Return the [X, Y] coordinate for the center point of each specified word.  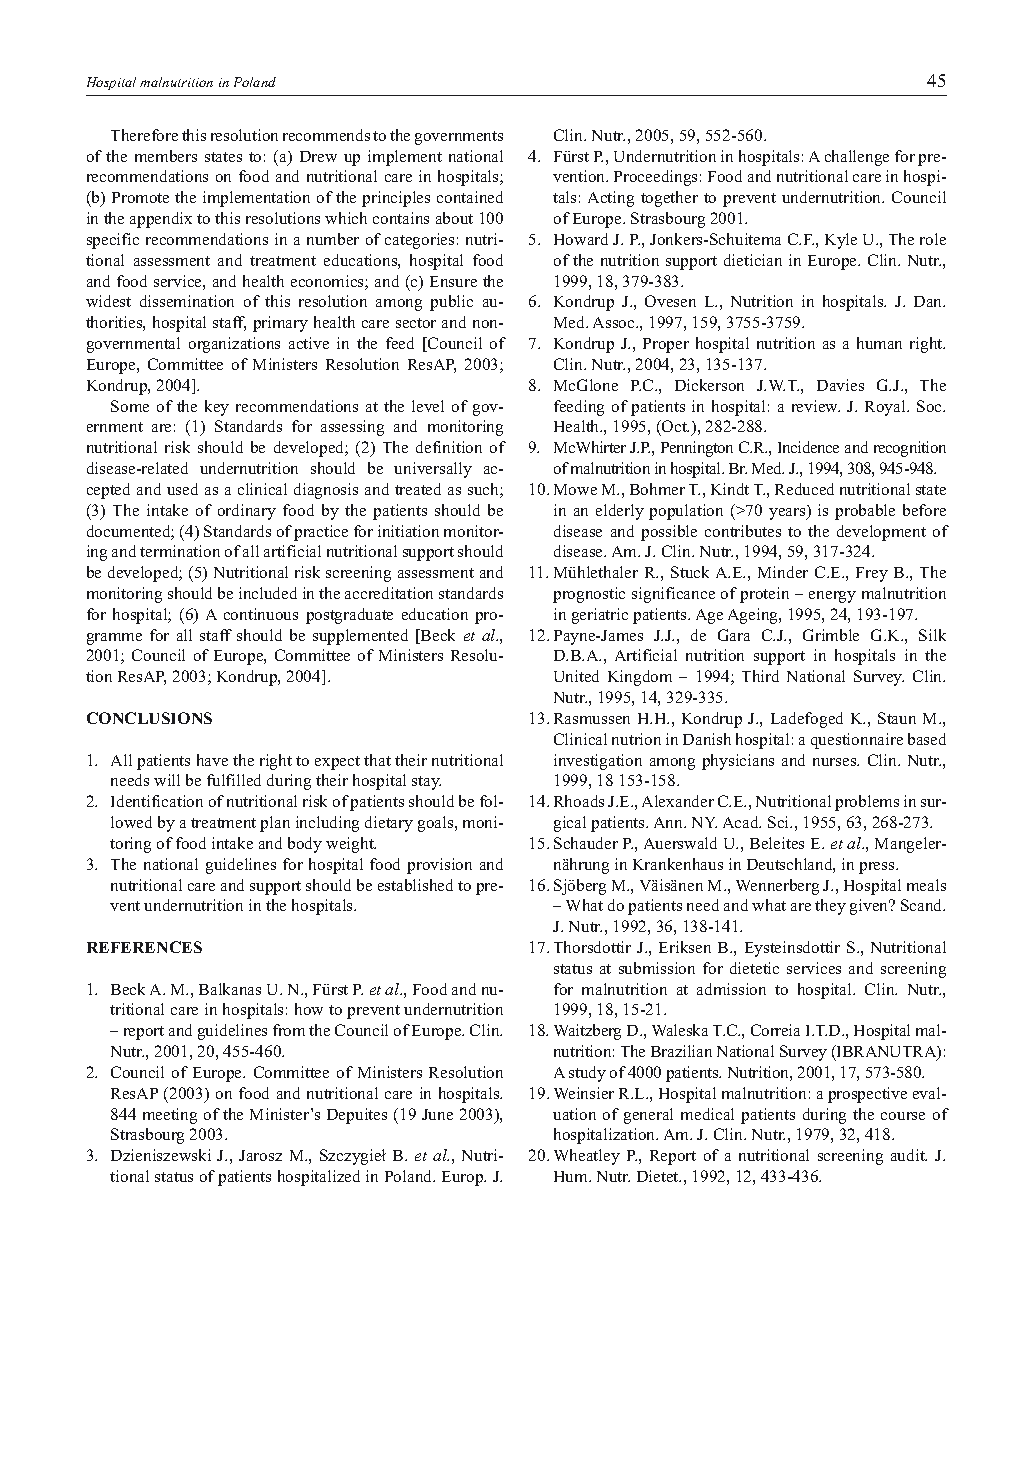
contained [470, 197]
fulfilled [234, 780]
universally [433, 470]
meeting [170, 1116]
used [182, 489]
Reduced [804, 489]
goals [437, 824]
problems [867, 803]
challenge [857, 158]
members [166, 156]
